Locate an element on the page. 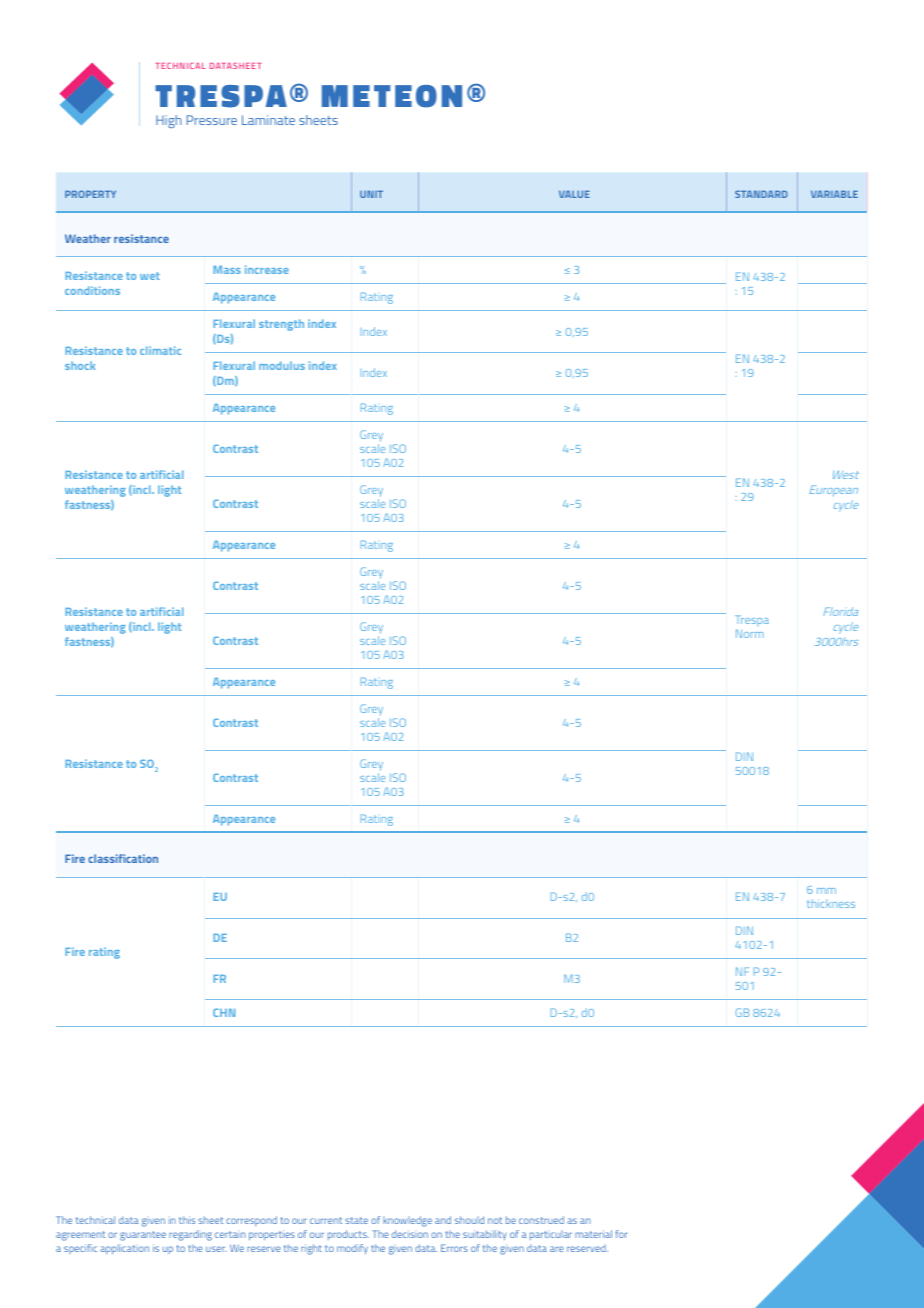  this is located at coordinates (187, 1220).
